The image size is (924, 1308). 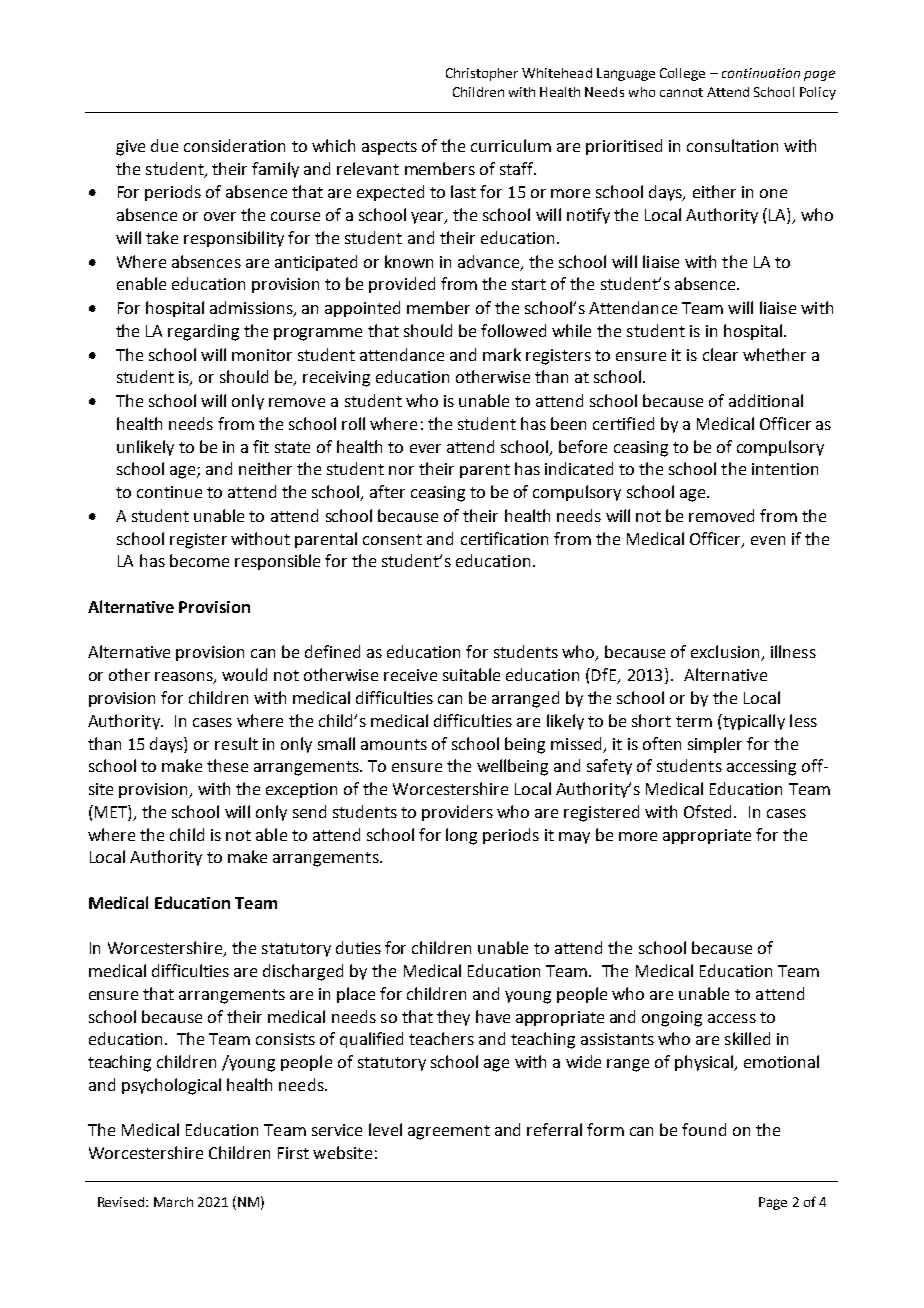 What do you see at coordinates (173, 1202) in the screenshot?
I see `March` at bounding box center [173, 1202].
